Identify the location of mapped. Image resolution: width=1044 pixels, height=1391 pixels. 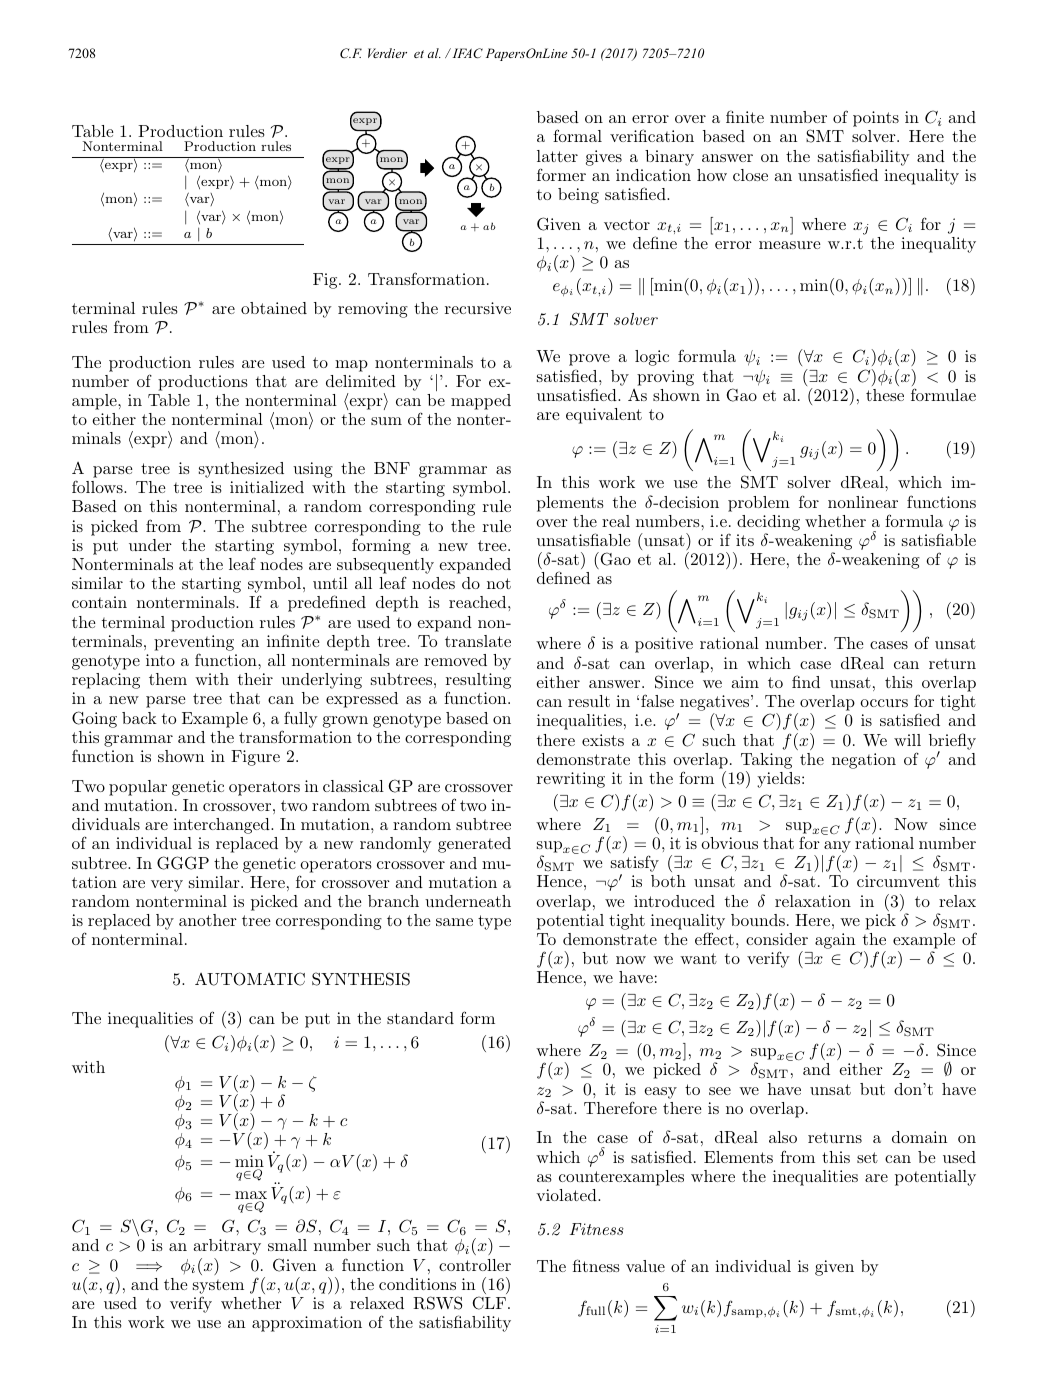
(481, 402).
